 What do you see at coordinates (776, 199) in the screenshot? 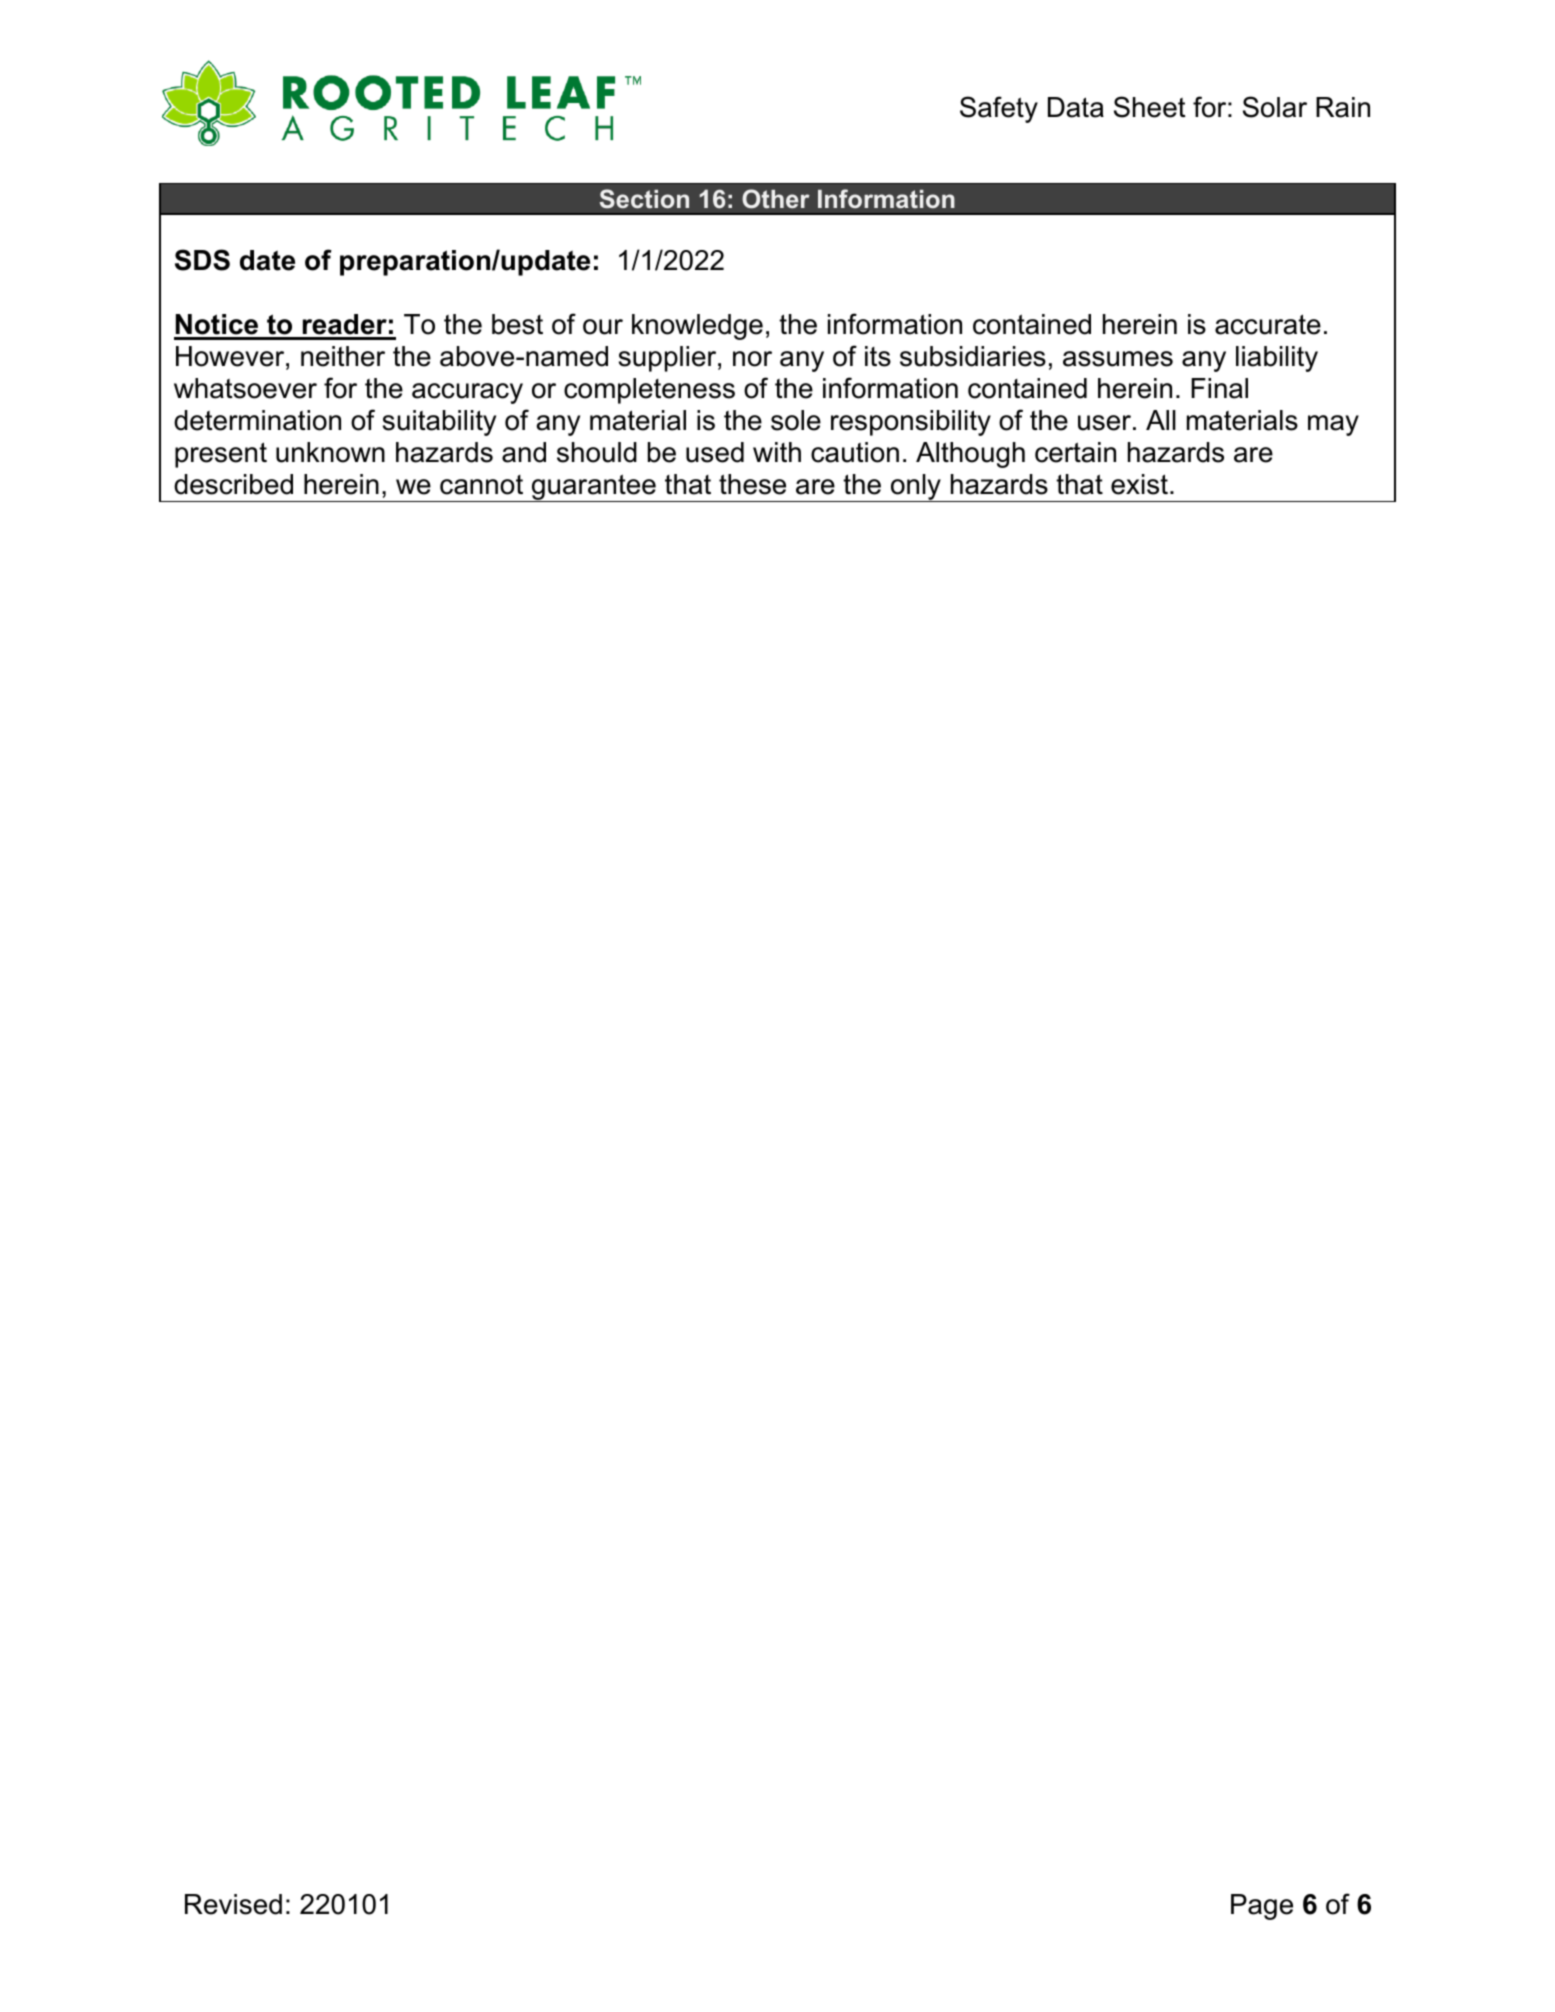
I see `Other` at bounding box center [776, 199].
